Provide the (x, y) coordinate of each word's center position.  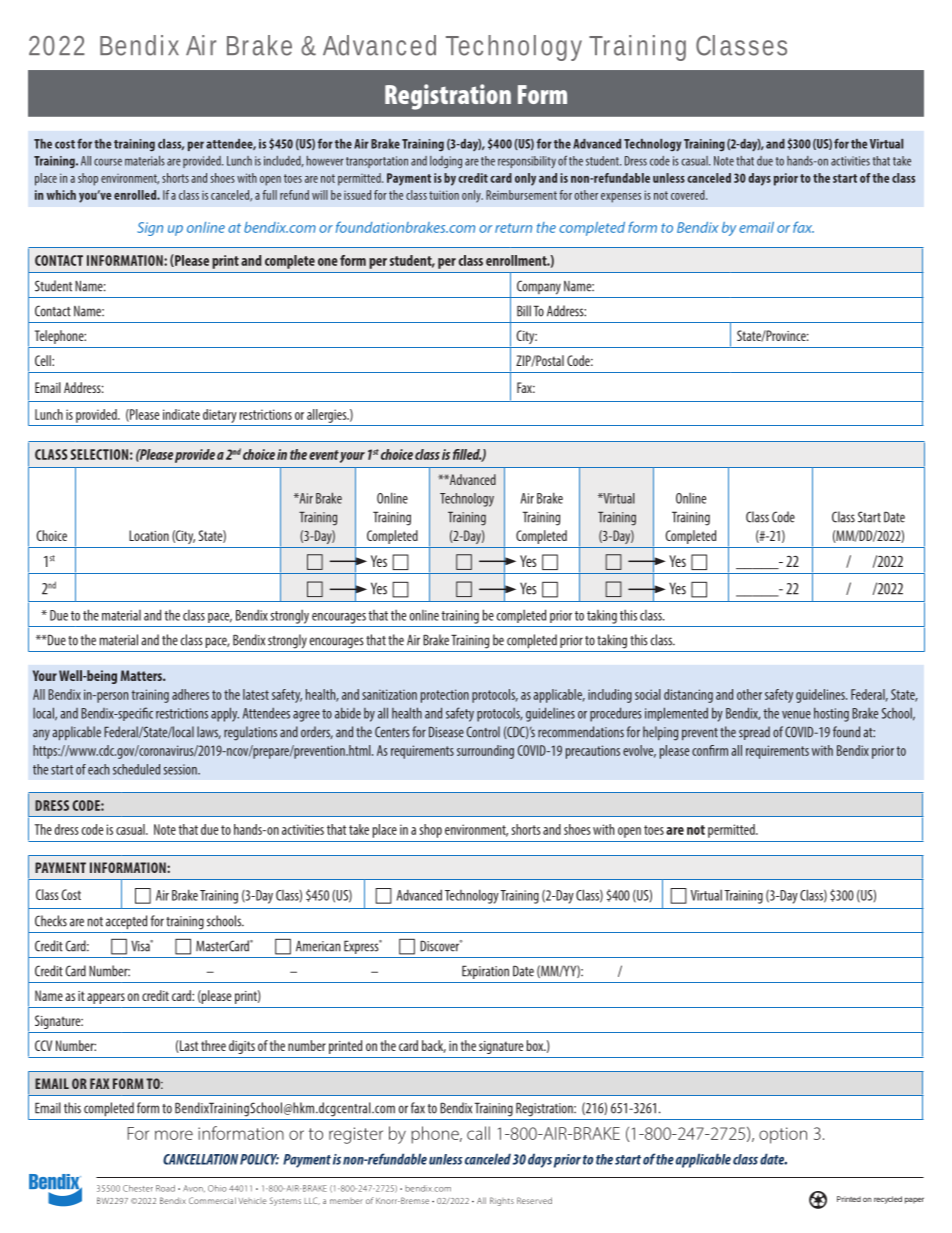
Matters (142, 675)
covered (689, 195)
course (108, 162)
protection (445, 696)
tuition (444, 195)
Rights (502, 1201)
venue (796, 715)
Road (165, 1188)
